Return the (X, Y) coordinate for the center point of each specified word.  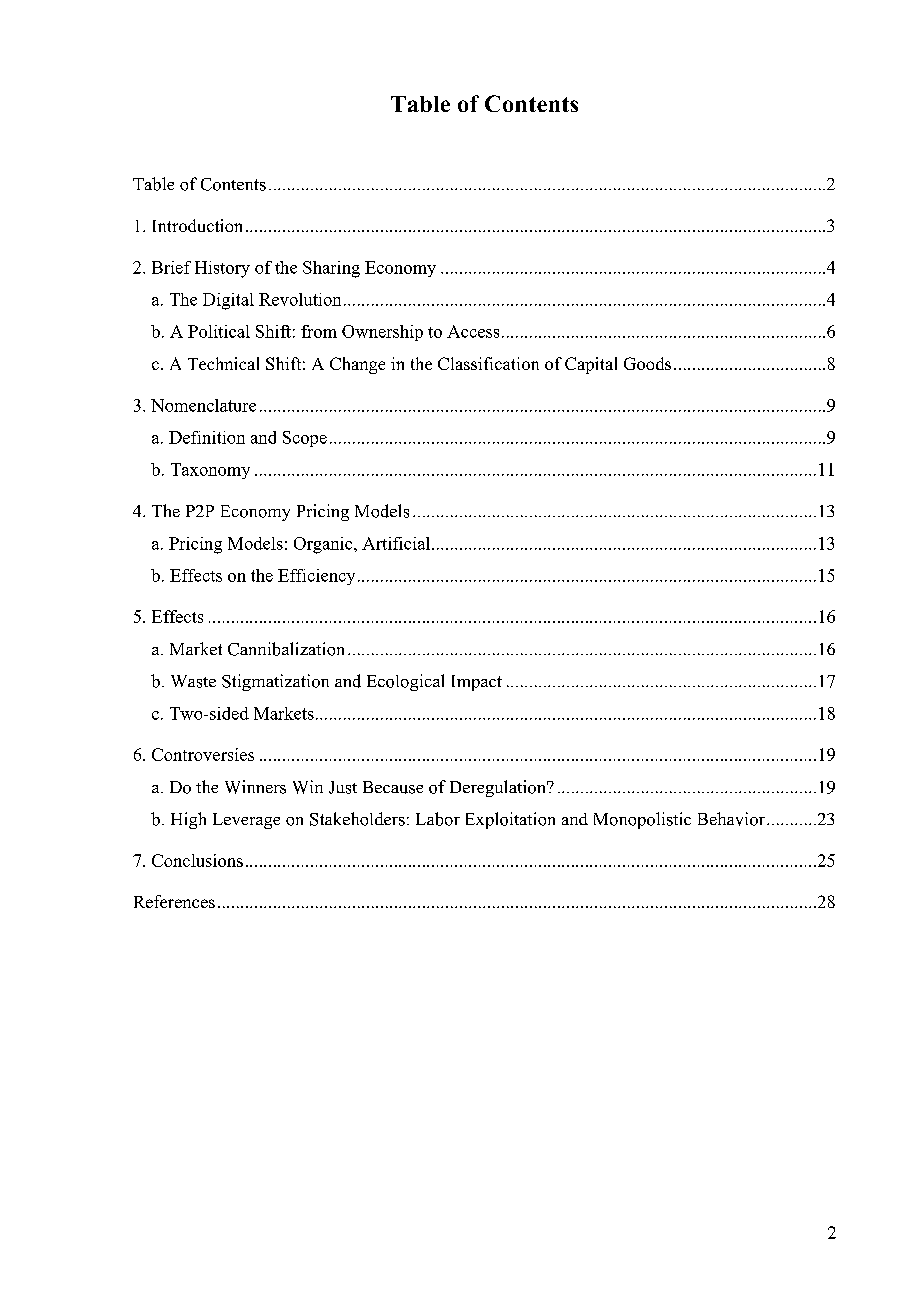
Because (393, 787)
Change (357, 365)
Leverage (246, 821)
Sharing (331, 269)
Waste (193, 681)
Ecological (405, 682)
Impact (477, 683)
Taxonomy (210, 471)
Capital (591, 365)
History (222, 269)
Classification (488, 363)
